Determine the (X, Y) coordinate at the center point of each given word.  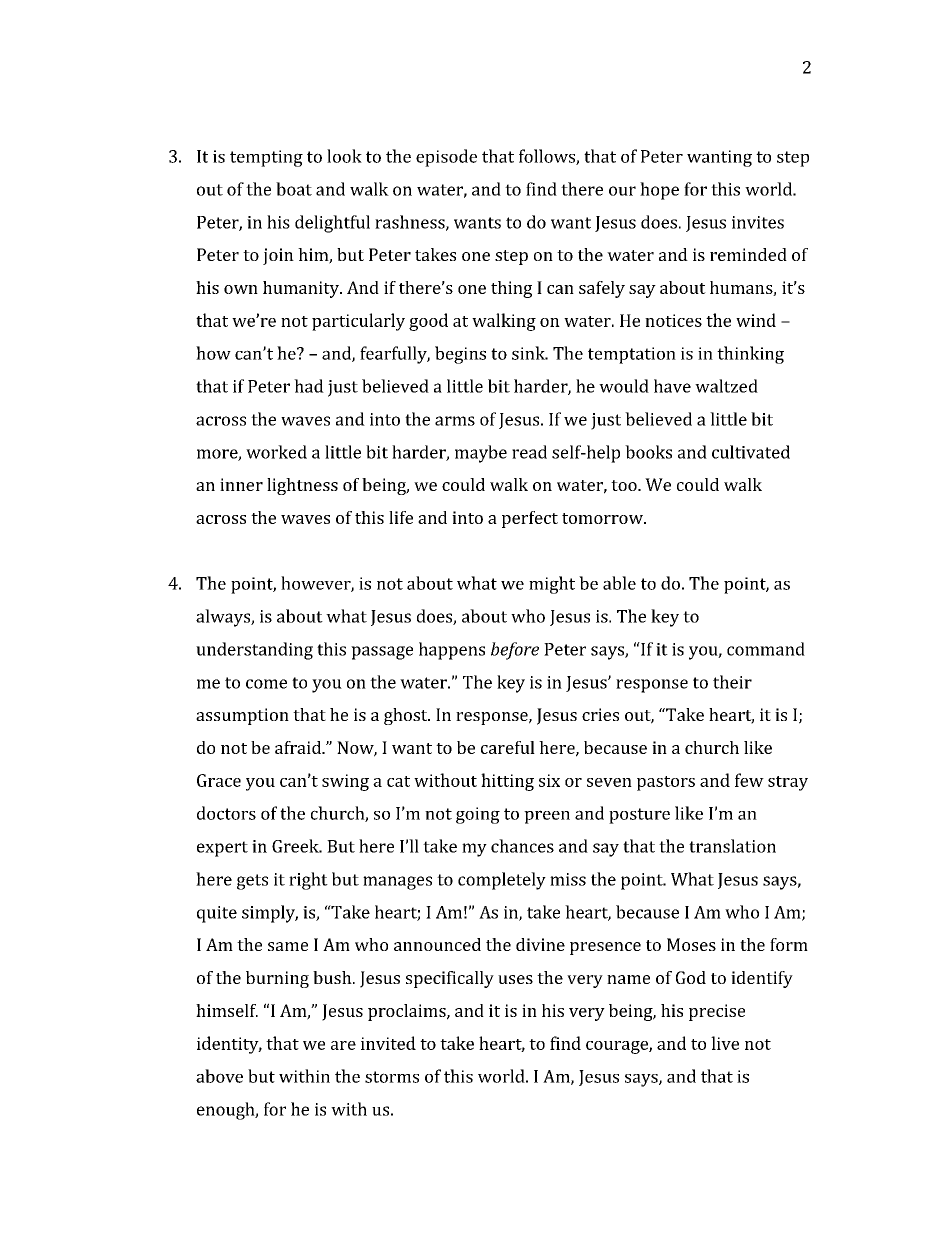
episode (446, 158)
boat (294, 189)
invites (758, 222)
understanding (254, 651)
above (219, 1076)
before (515, 651)
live (725, 1043)
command (766, 649)
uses (515, 979)
